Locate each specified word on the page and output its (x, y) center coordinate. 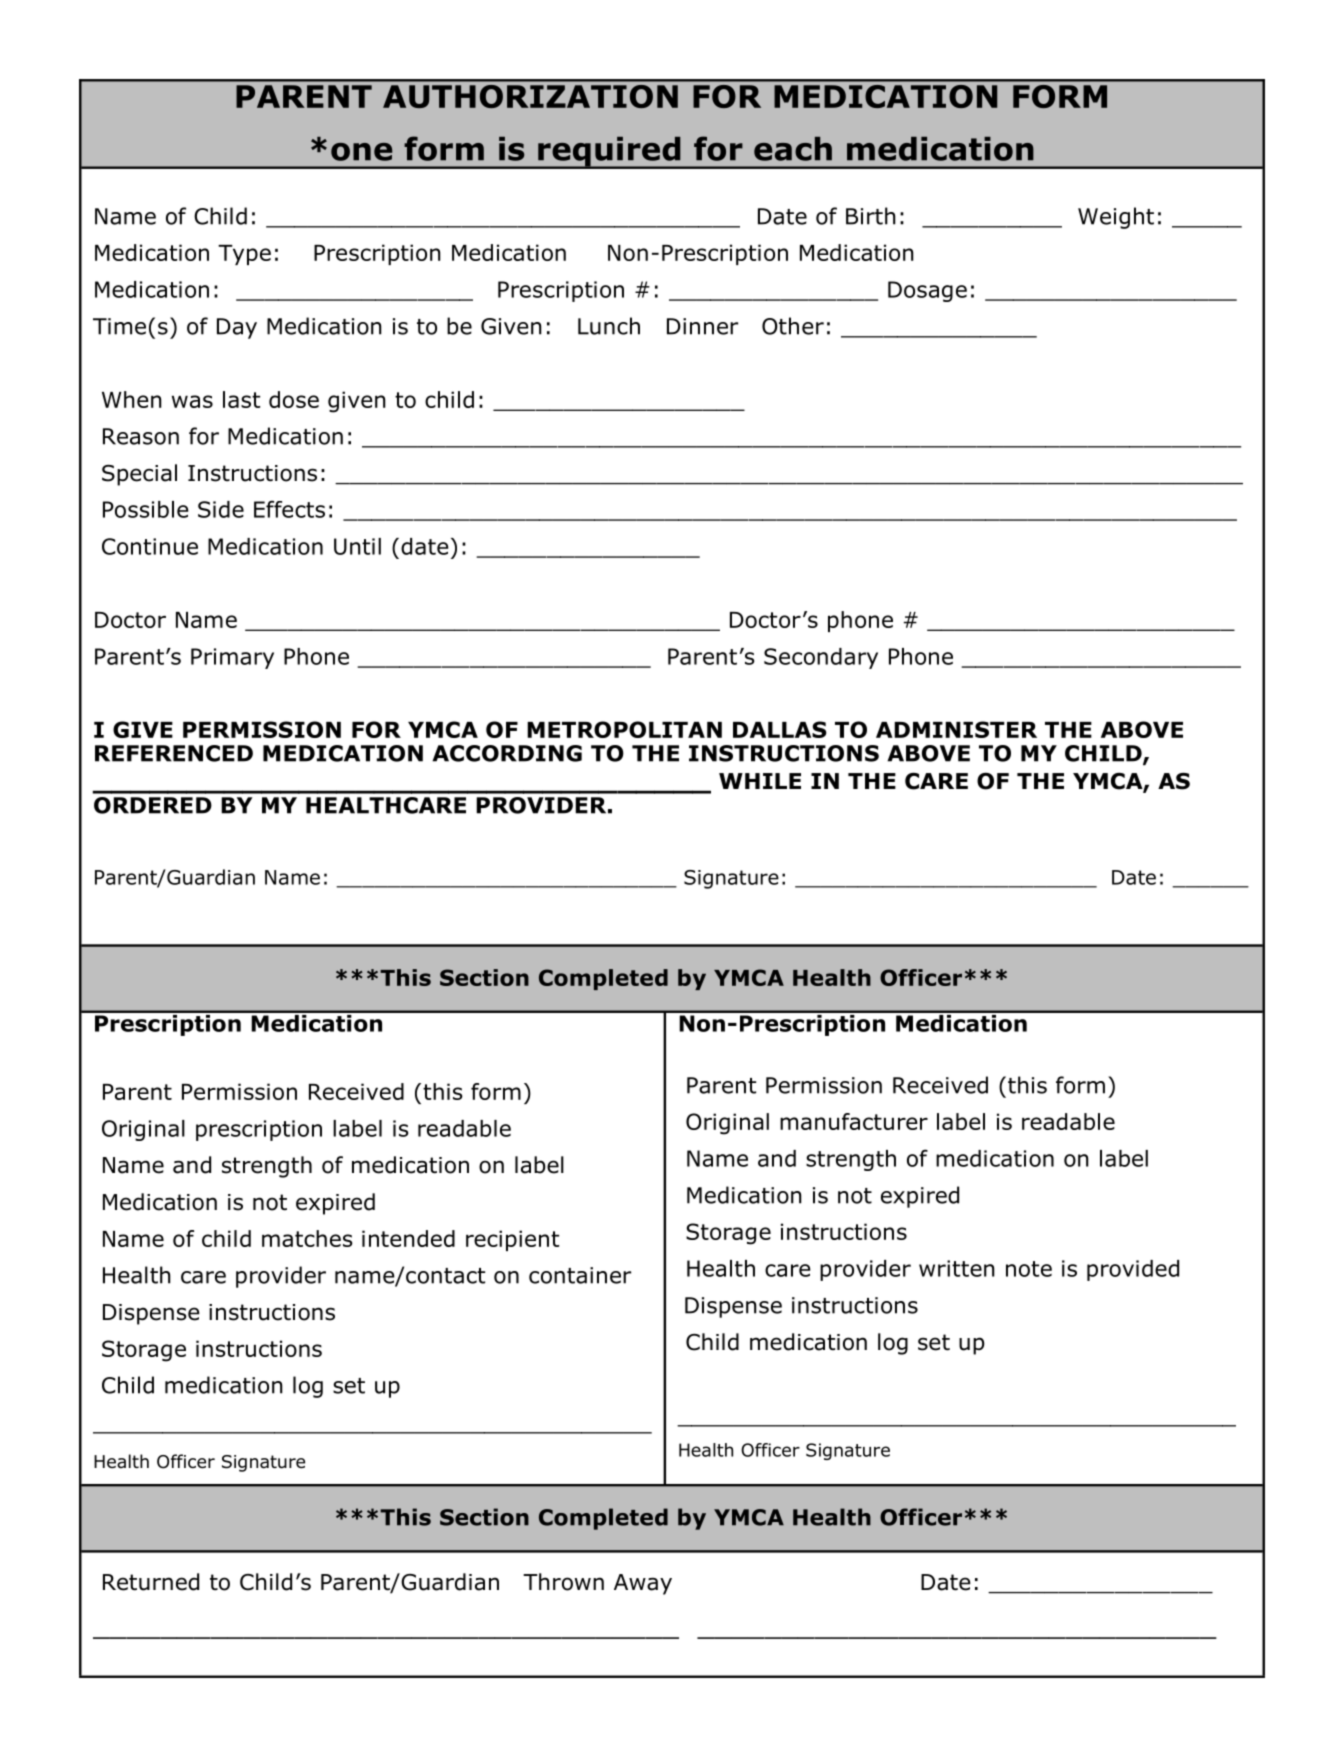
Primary (232, 658)
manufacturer (854, 1121)
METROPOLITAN (624, 729)
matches (307, 1238)
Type (244, 255)
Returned (151, 1582)
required (609, 152)
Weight (1116, 218)
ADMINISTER (956, 729)
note (1029, 1269)
